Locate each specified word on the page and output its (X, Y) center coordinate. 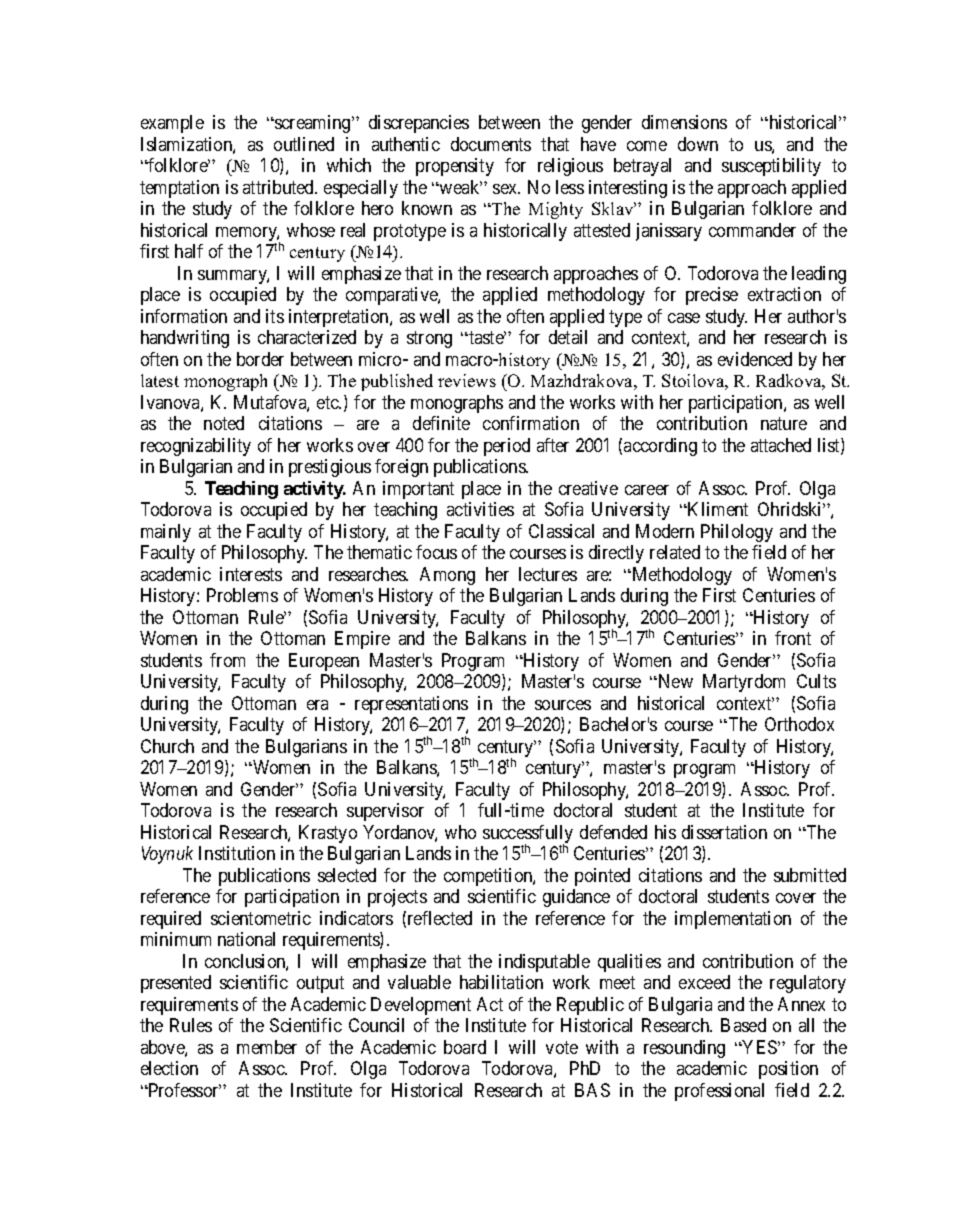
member (267, 1047)
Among (447, 576)
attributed (280, 187)
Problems (242, 595)
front (793, 638)
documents (491, 144)
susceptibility (771, 167)
